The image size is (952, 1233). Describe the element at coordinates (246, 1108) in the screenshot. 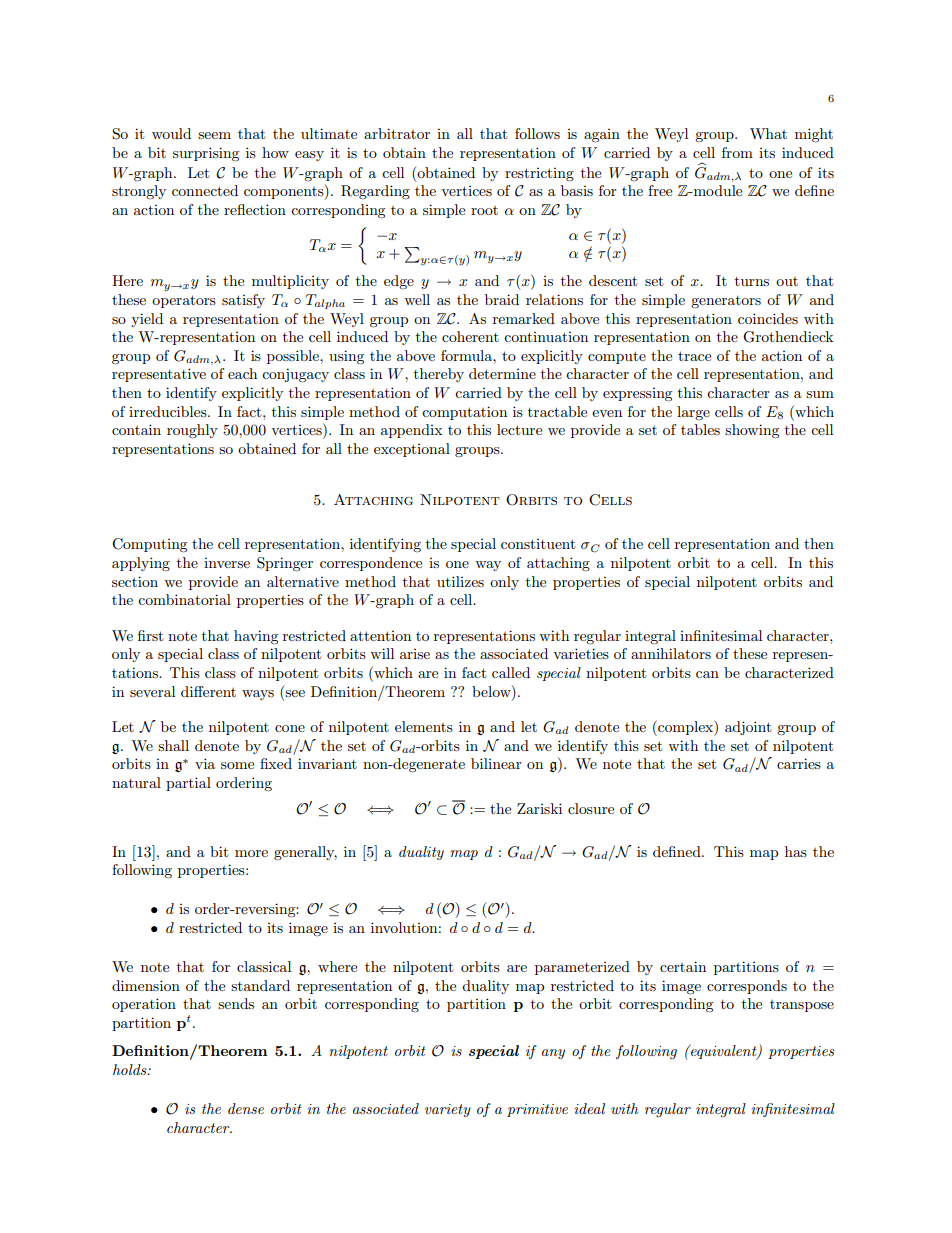

I see `dense` at that location.
